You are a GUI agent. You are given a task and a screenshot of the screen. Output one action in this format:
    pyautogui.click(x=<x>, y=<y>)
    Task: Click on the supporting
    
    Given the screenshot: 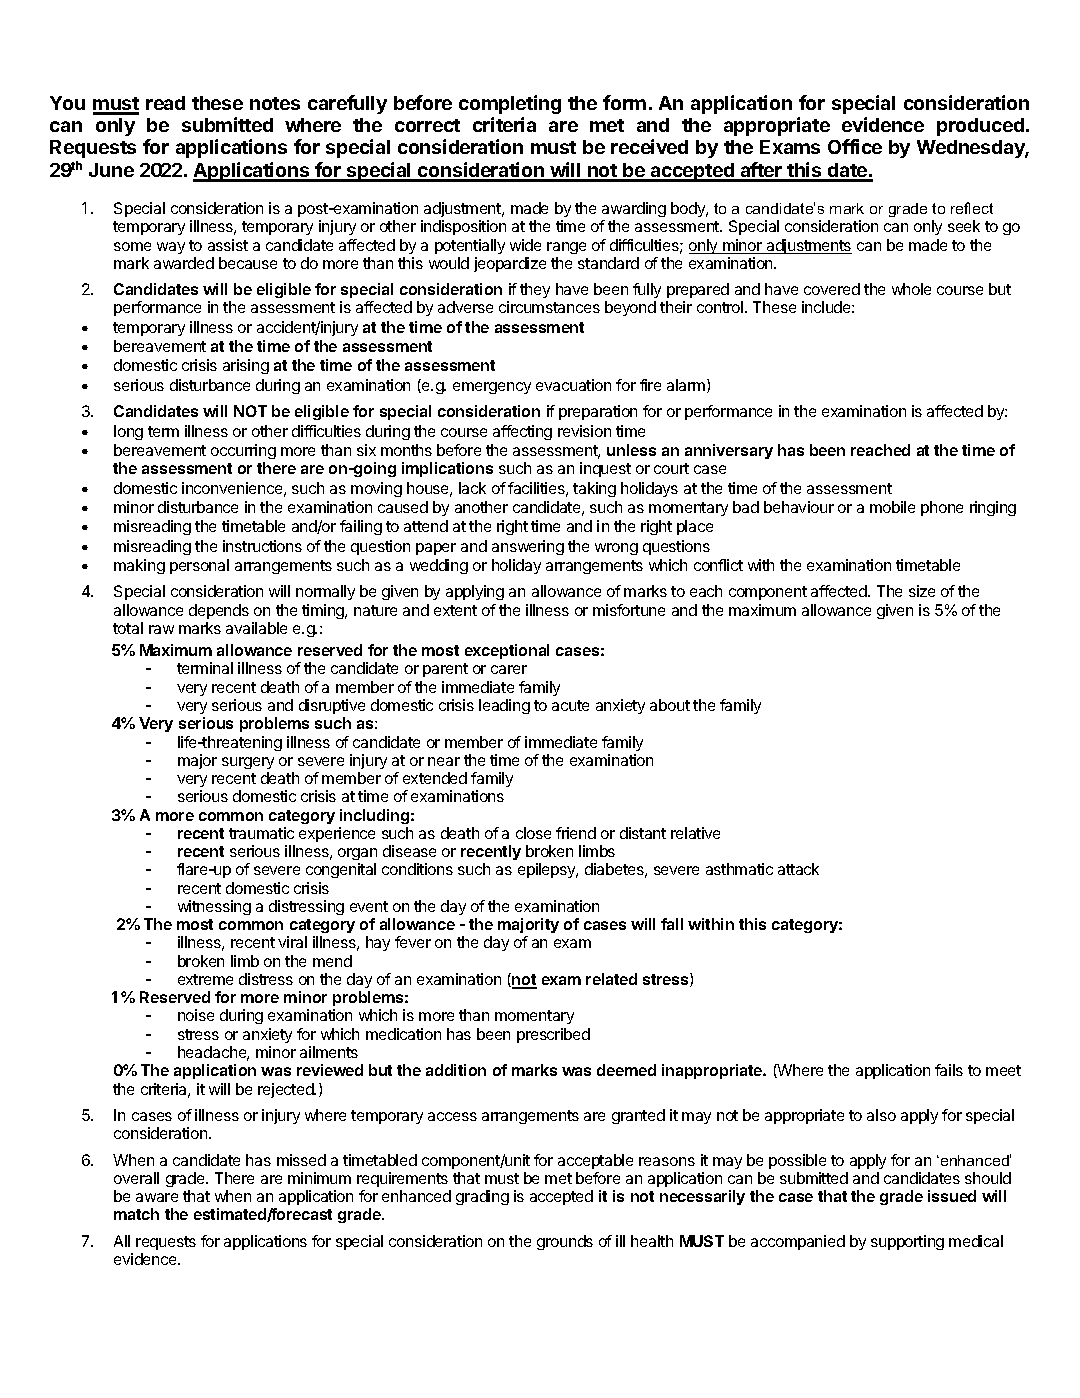 What is the action you would take?
    pyautogui.click(x=907, y=1242)
